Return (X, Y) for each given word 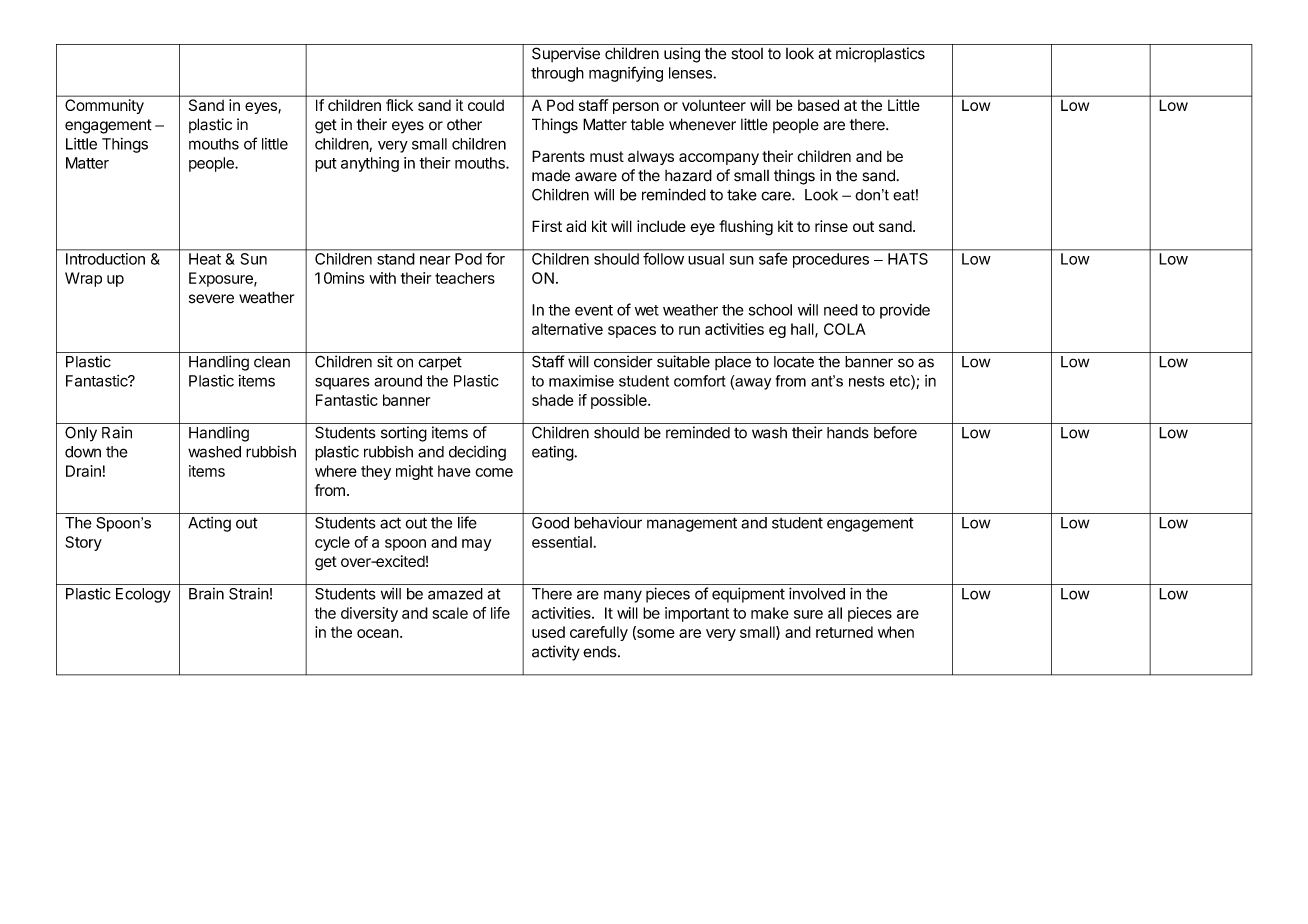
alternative (567, 329)
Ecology (143, 595)
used (548, 632)
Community (104, 106)
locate (794, 362)
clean (272, 362)
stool (747, 54)
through (557, 74)
